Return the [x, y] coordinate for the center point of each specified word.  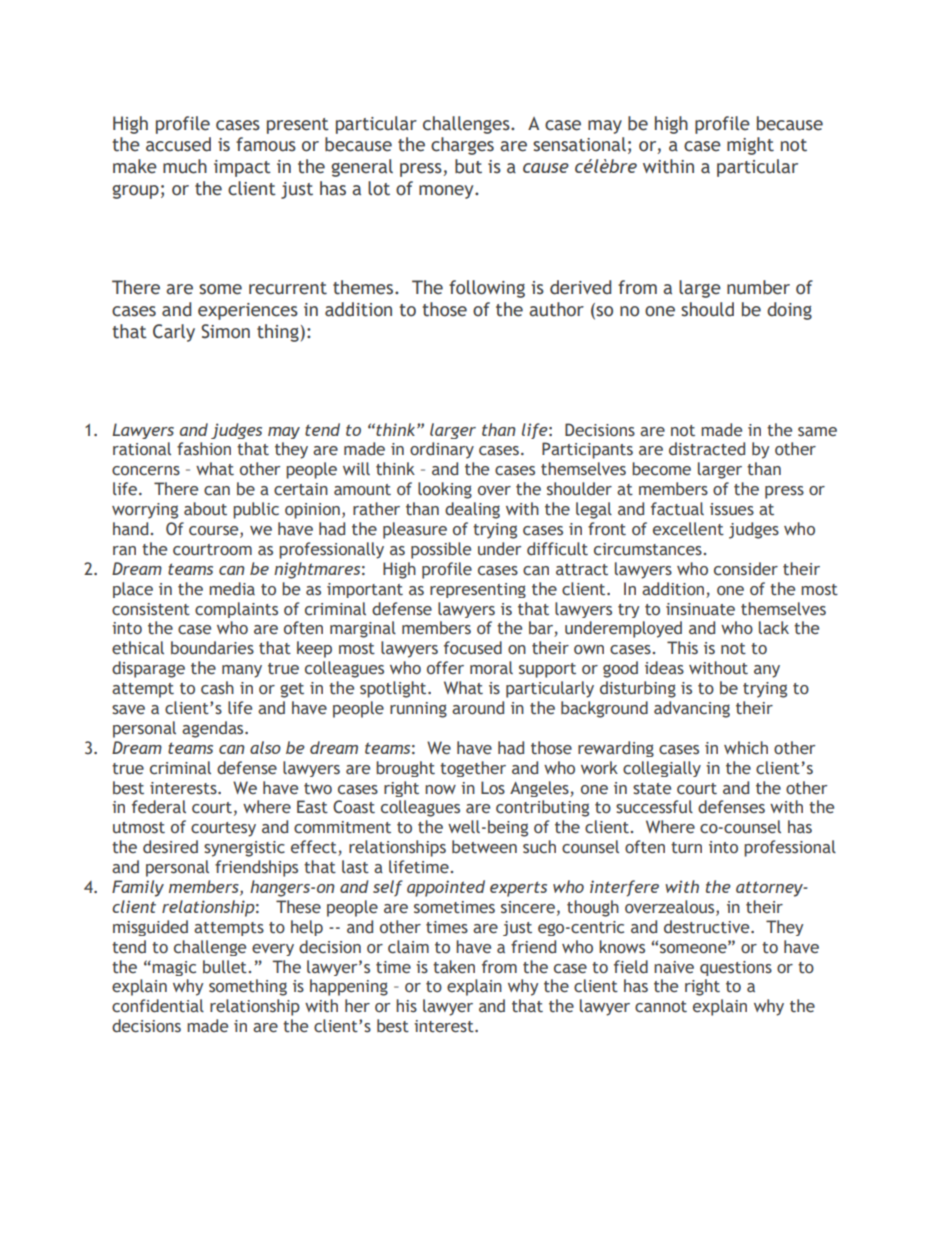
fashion [204, 449]
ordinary [442, 450]
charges [462, 146]
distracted [707, 449]
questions [736, 968]
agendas [214, 729]
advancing [692, 709]
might [750, 146]
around [478, 708]
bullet [225, 967]
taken [454, 967]
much [185, 166]
